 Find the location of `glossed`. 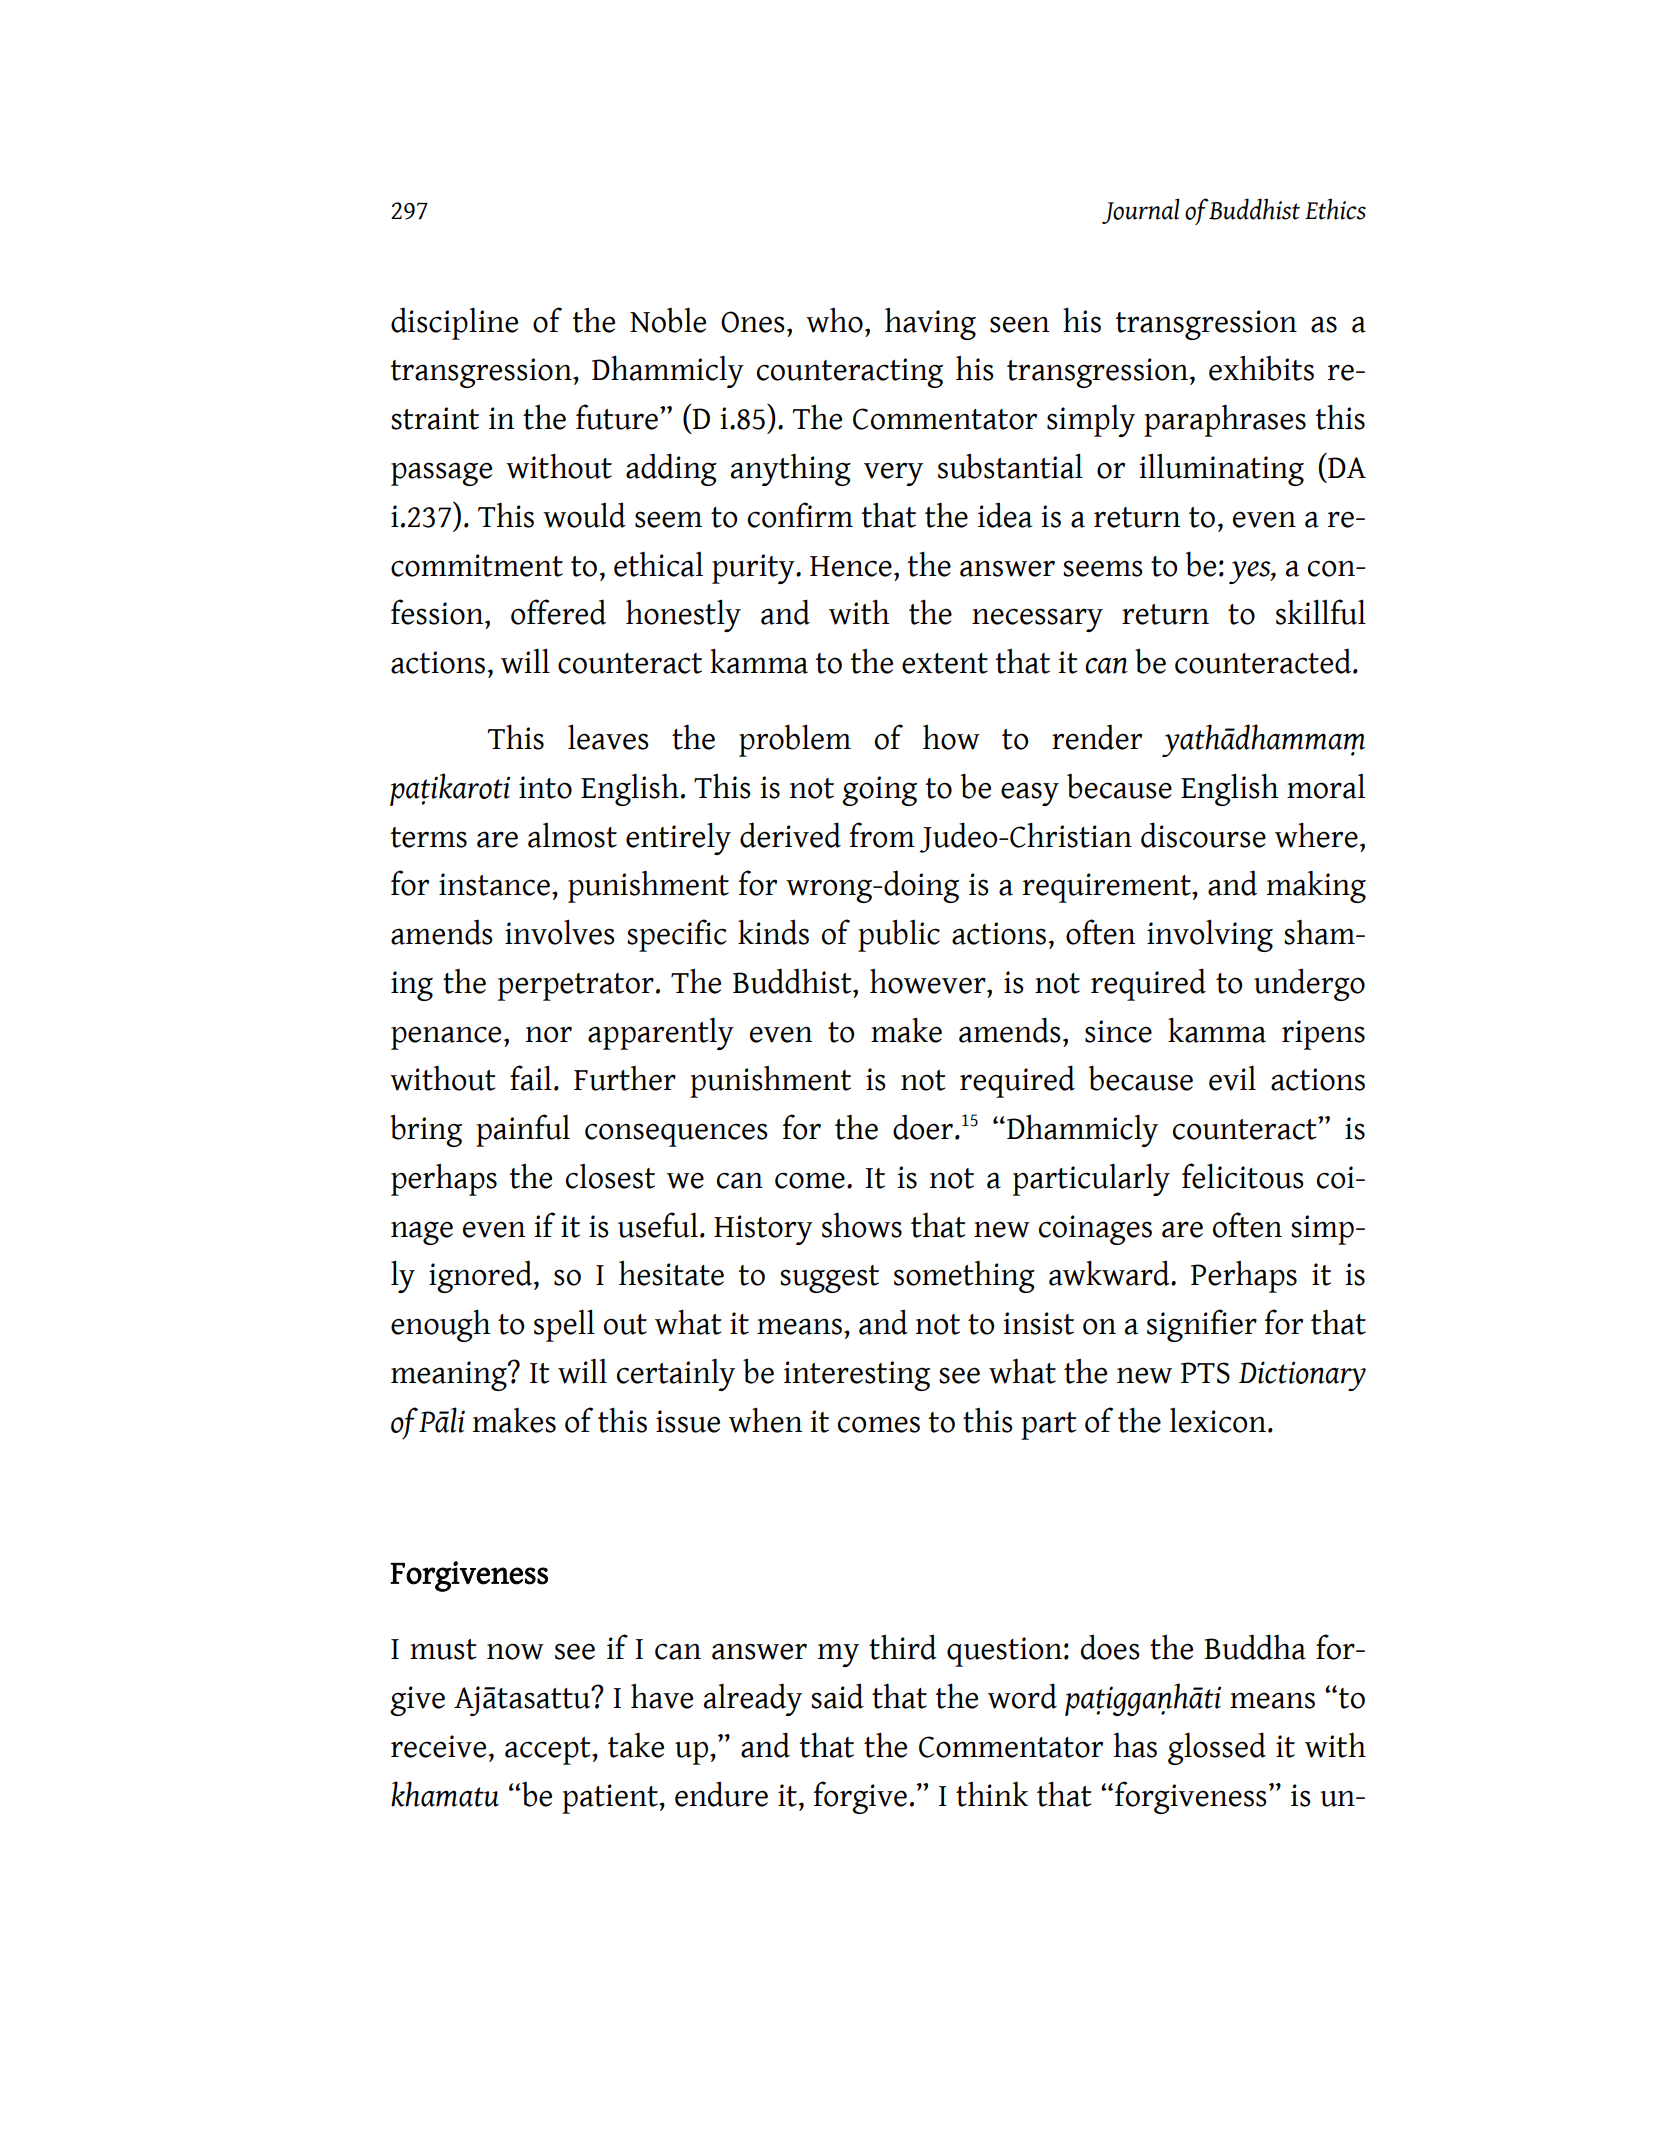

glossed is located at coordinates (1217, 1748).
